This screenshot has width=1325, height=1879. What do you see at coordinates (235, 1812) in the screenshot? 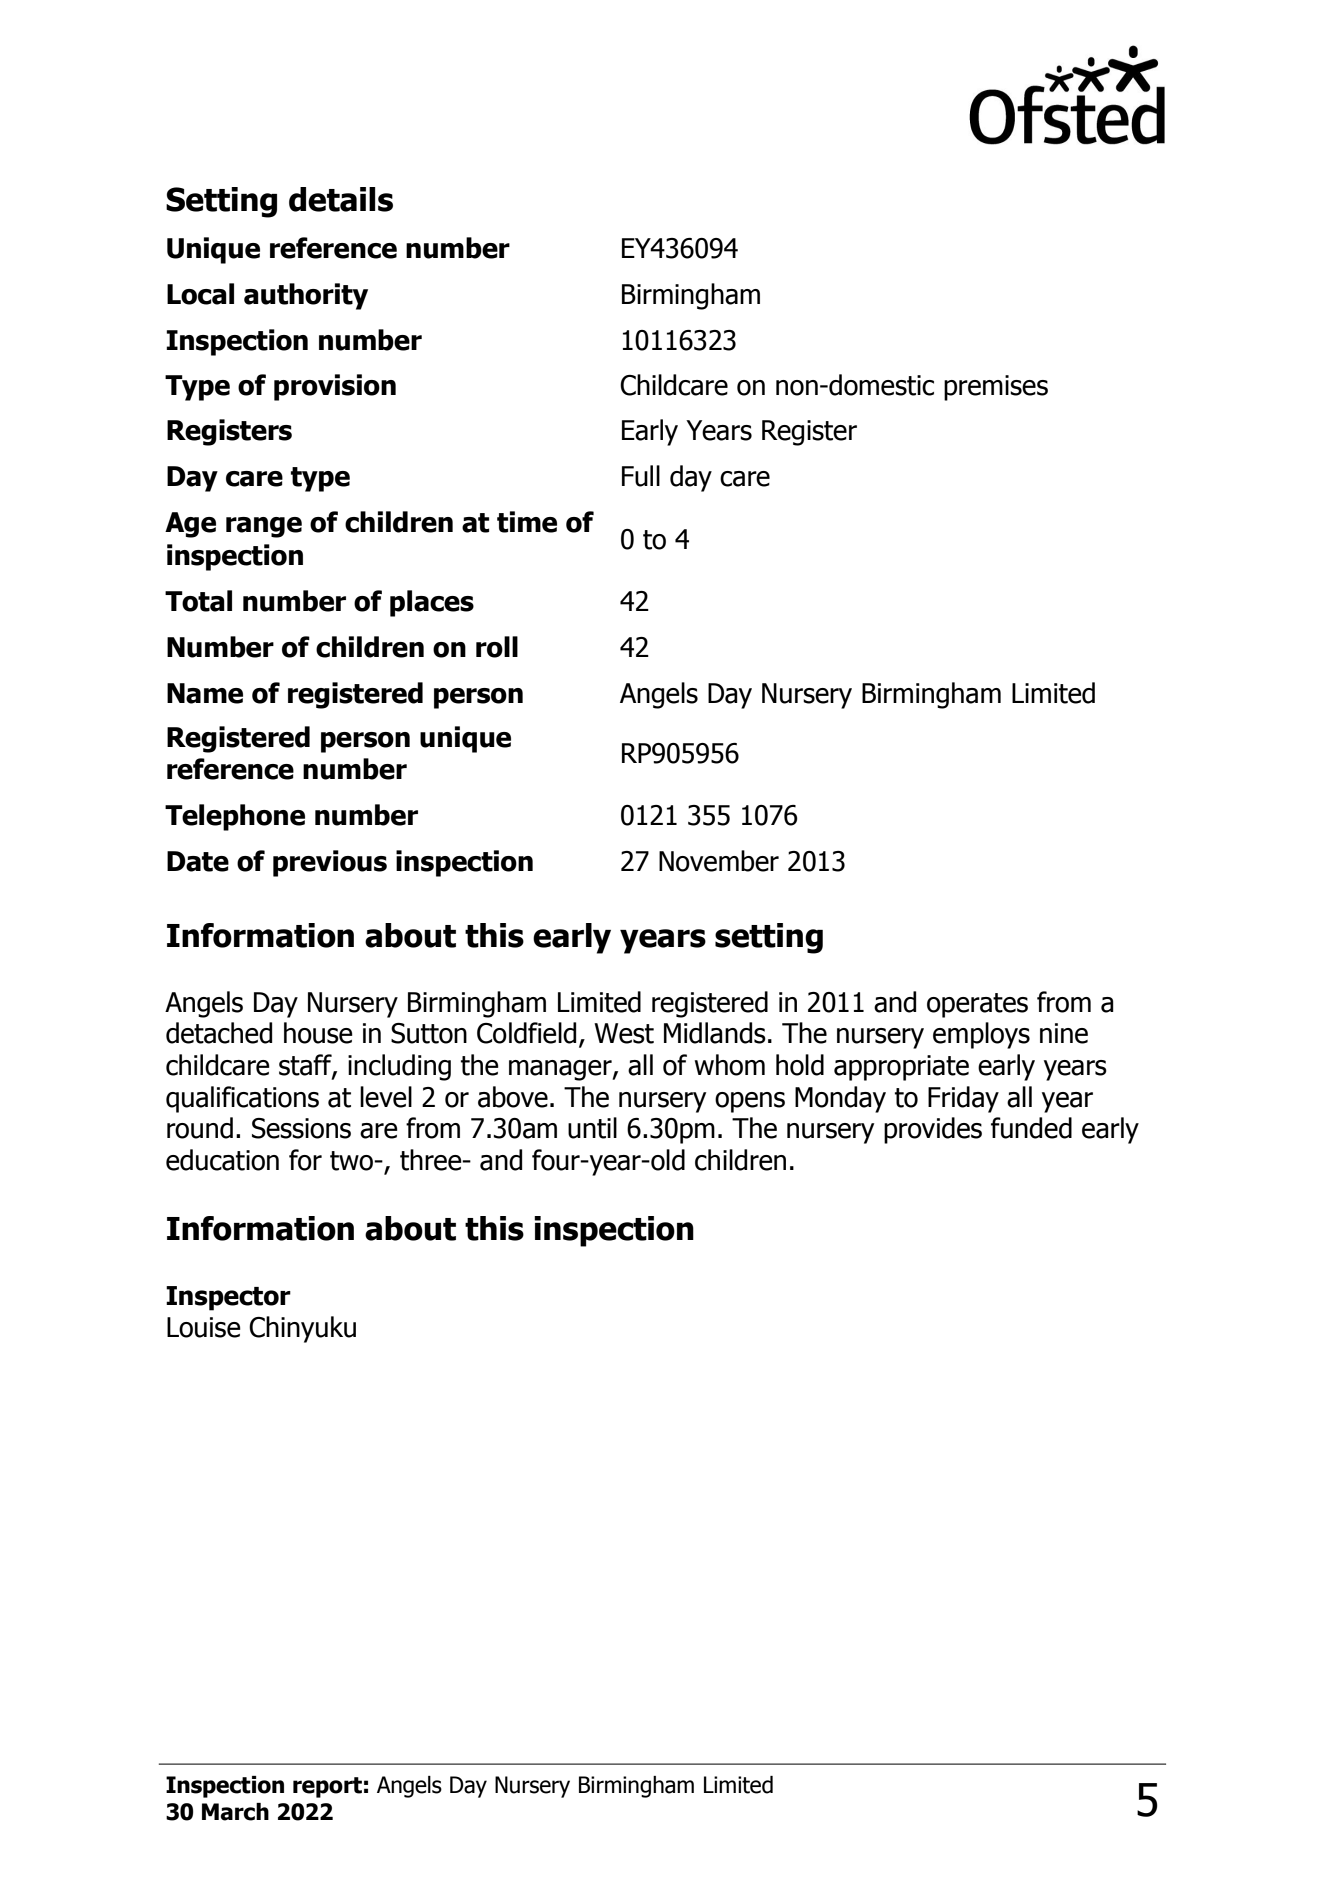
I see `March` at bounding box center [235, 1812].
